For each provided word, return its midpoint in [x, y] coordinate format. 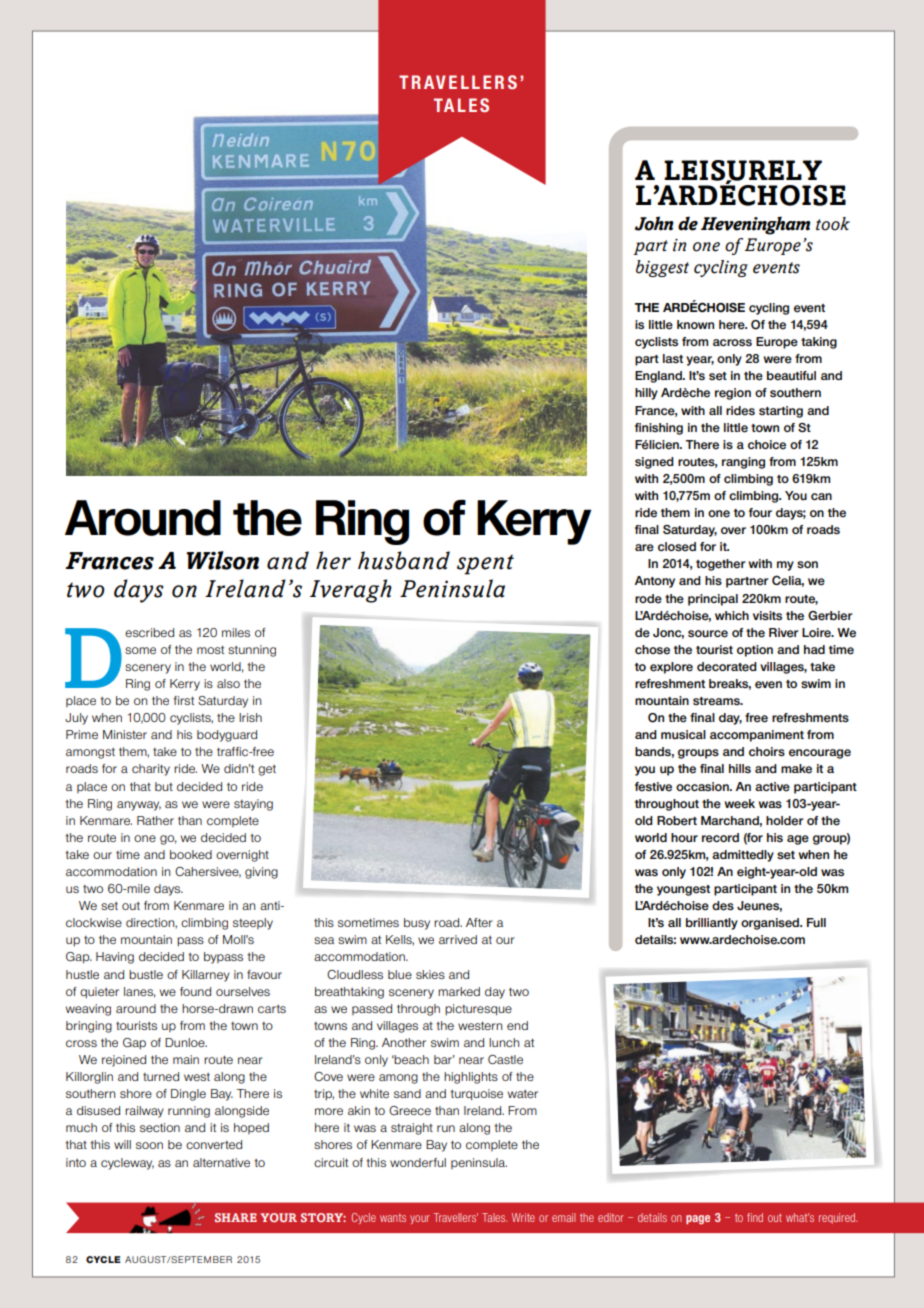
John [654, 223]
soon [149, 1145]
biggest [662, 268]
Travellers [456, 1217]
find [755, 1217]
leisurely [743, 171]
